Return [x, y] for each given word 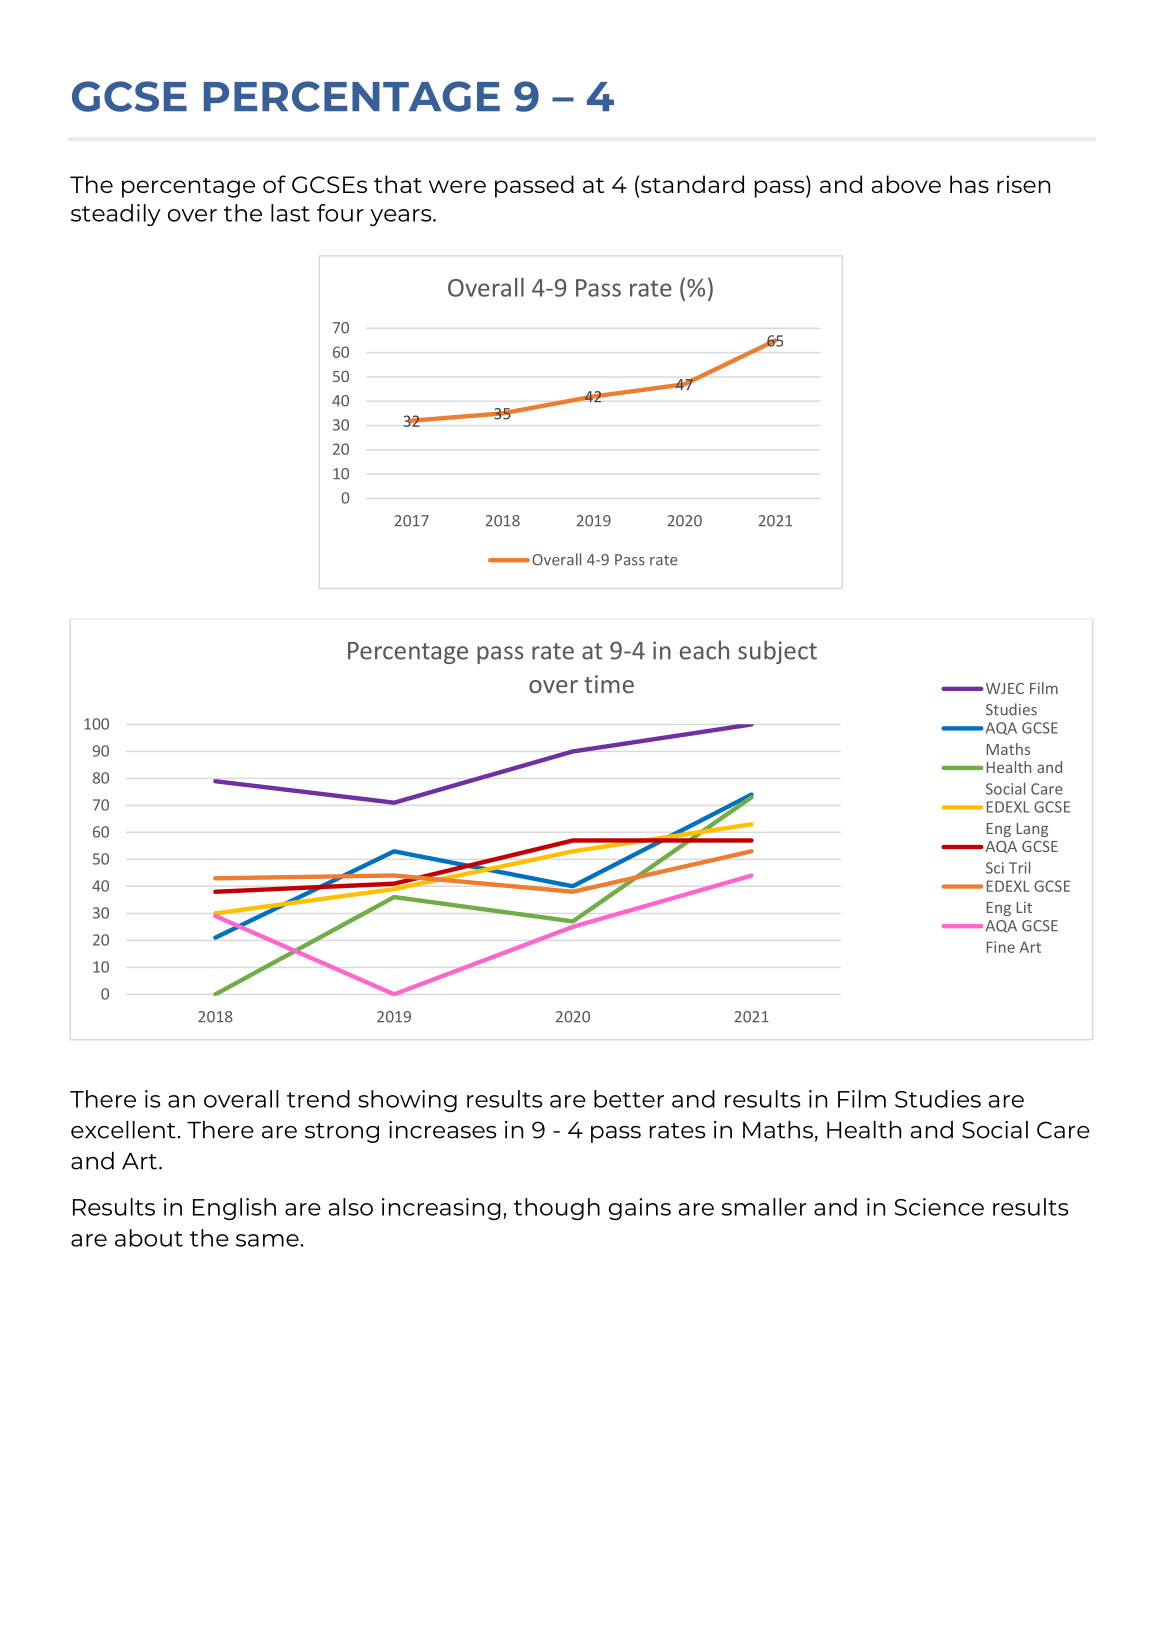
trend [318, 1099]
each [704, 650]
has [969, 184]
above [906, 184]
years [402, 217]
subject [777, 652]
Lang [1032, 830]
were [457, 186]
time [609, 684]
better [629, 1099]
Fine [1001, 947]
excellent [123, 1130]
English [234, 1209]
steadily [116, 215]
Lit [1024, 907]
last [290, 213]
